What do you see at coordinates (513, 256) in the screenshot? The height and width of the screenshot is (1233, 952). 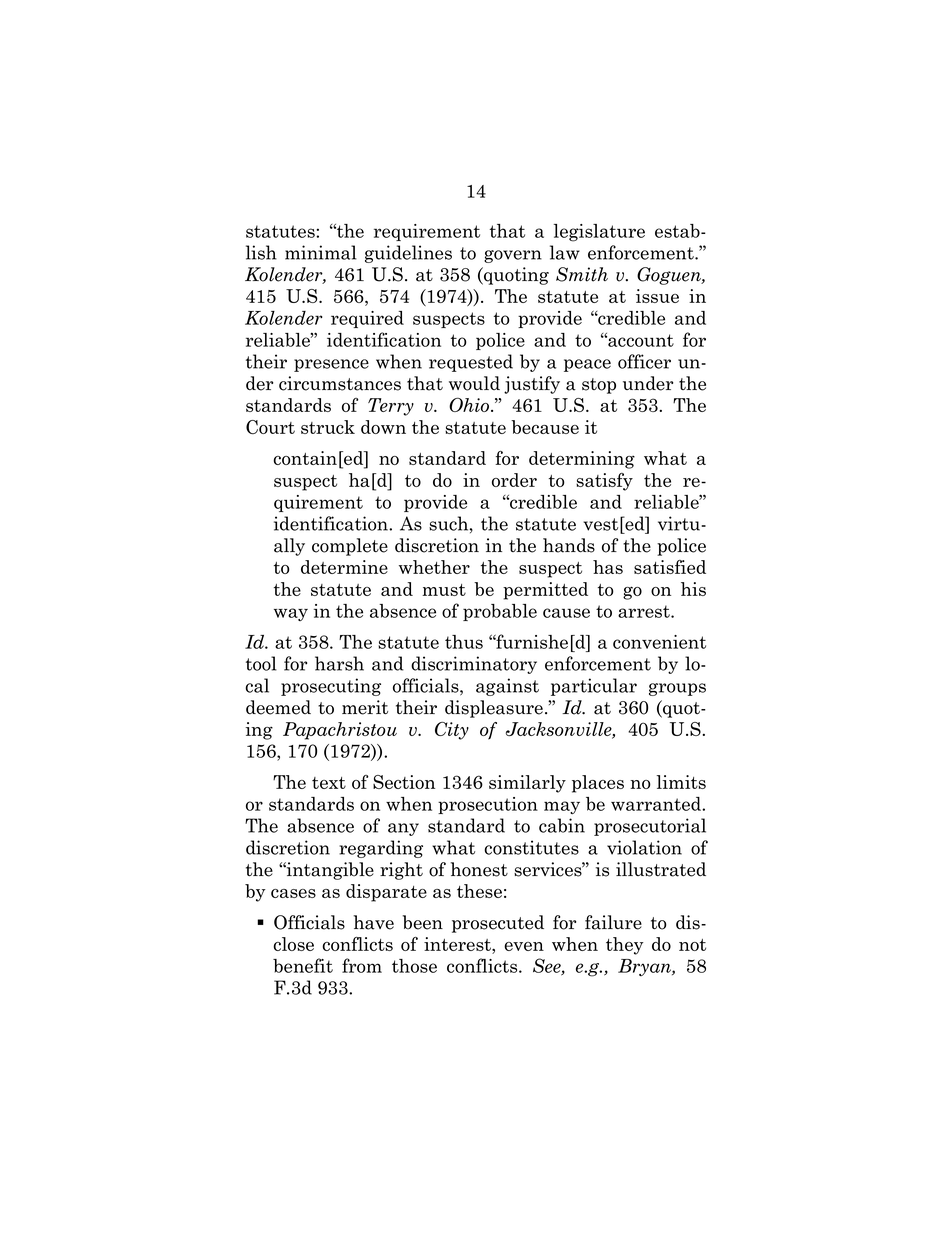 I see `govern` at bounding box center [513, 256].
